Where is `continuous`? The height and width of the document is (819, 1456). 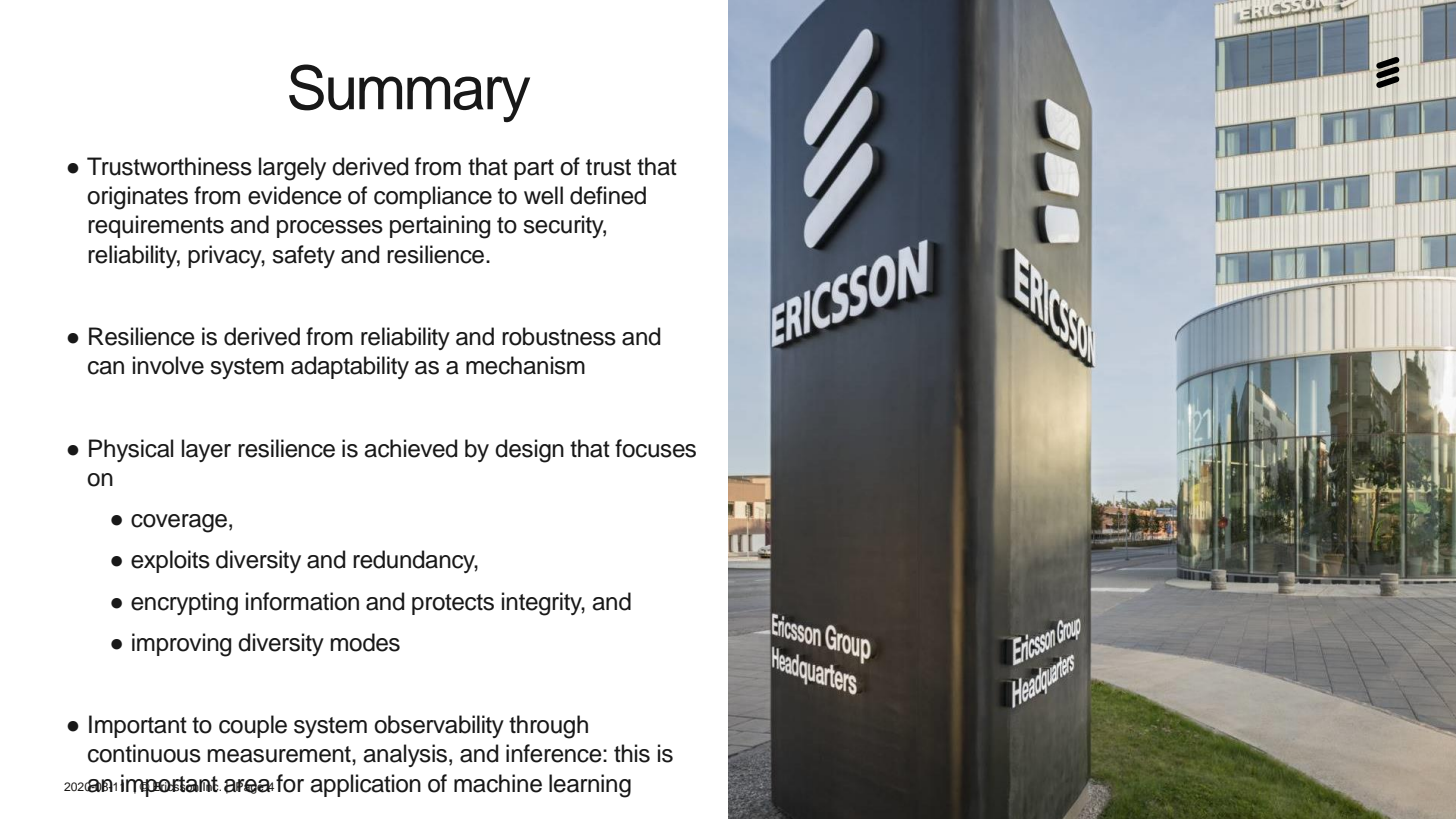 continuous is located at coordinates (144, 753).
